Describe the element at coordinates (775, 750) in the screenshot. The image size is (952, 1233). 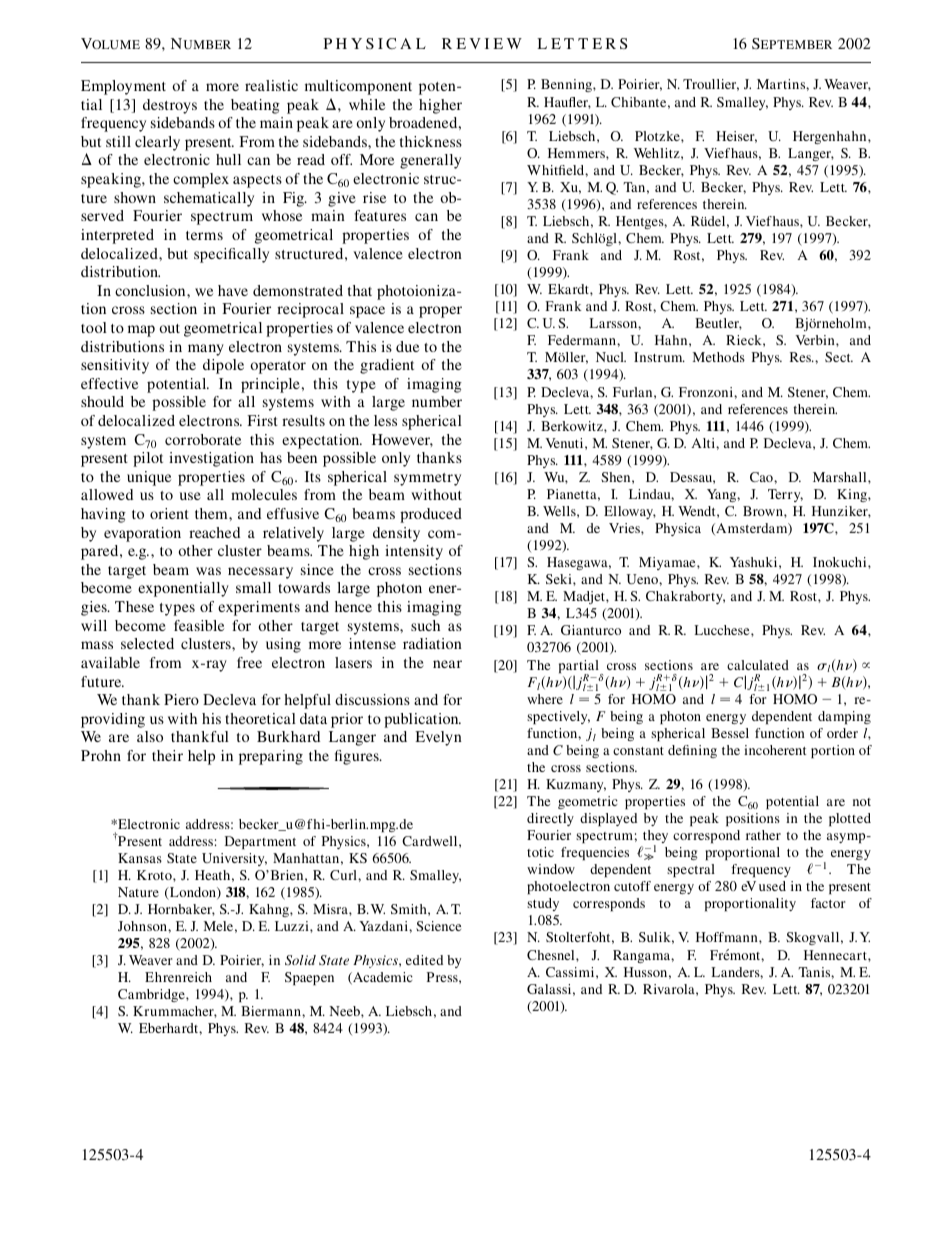
I see `incoherent` at that location.
